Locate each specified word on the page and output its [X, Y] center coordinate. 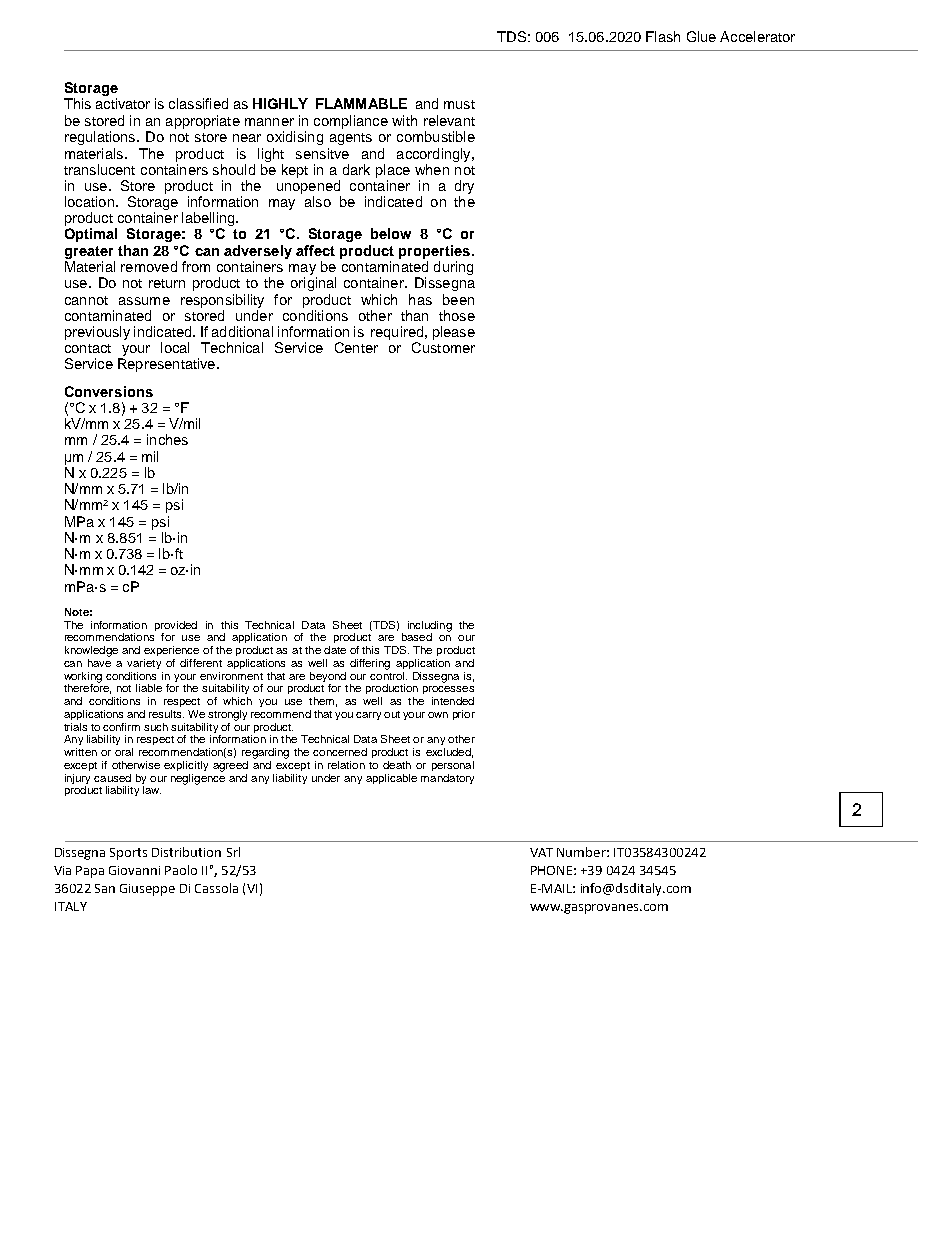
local [175, 347]
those [457, 315]
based [417, 637]
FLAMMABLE [361, 103]
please [454, 333]
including [430, 627]
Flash [663, 36]
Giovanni [134, 870]
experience [171, 651]
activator [123, 103]
